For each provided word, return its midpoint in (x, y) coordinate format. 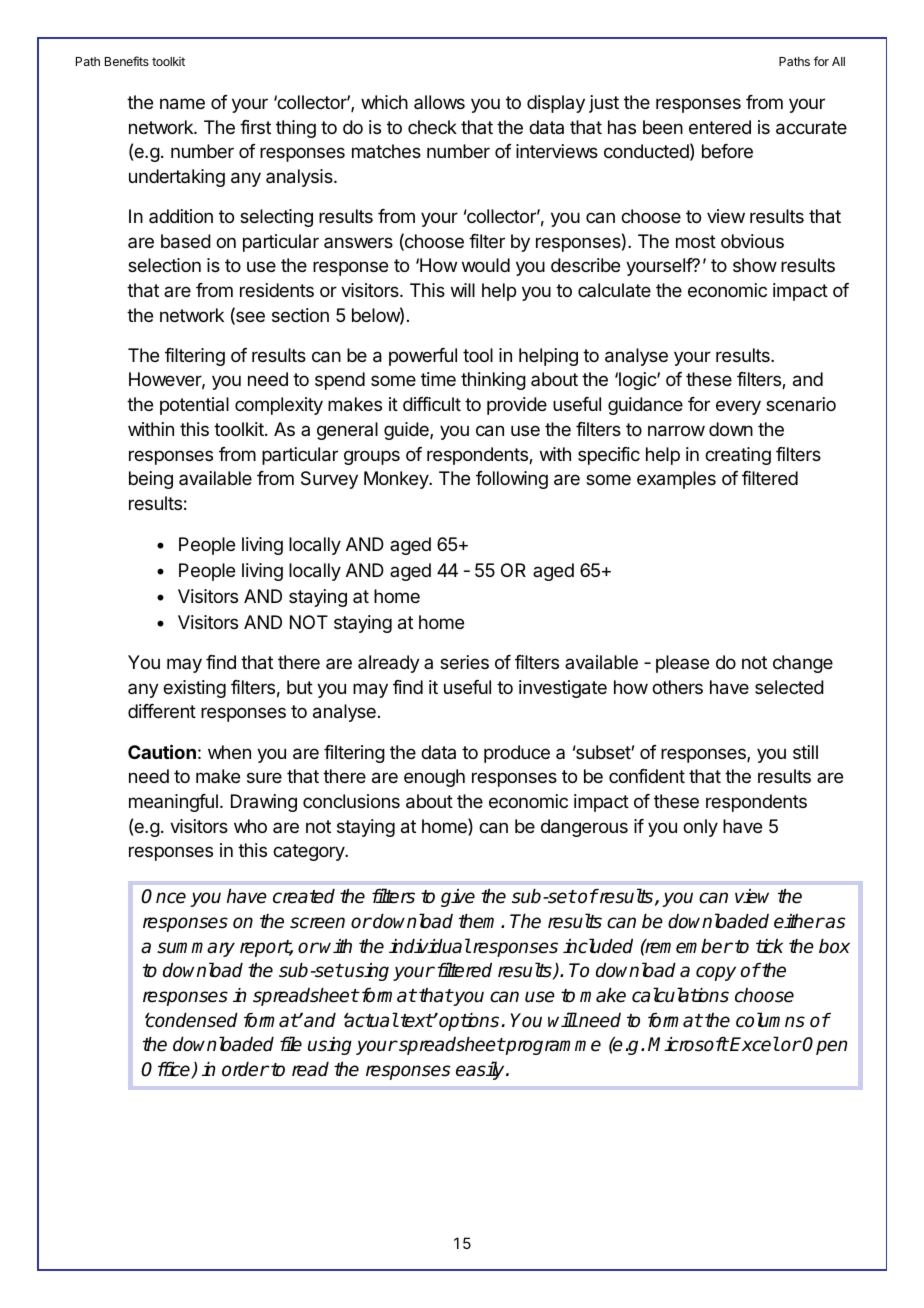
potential (194, 406)
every (738, 407)
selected (789, 687)
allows (439, 102)
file (291, 1044)
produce (517, 754)
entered (720, 127)
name (182, 104)
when (229, 752)
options (468, 1022)
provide (517, 406)
